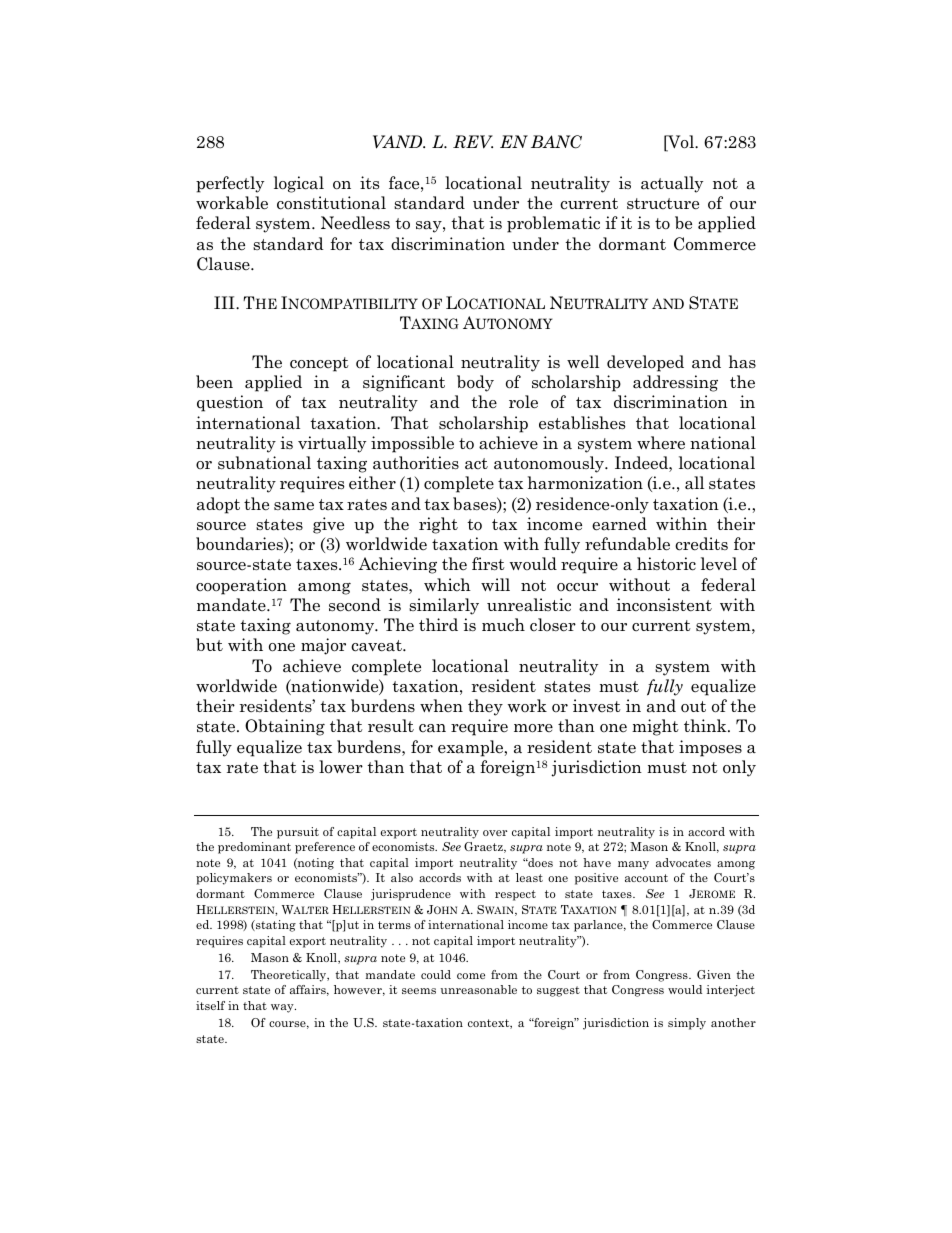 The height and width of the image is (1233, 952). I want to click on impossible, so click(412, 444).
